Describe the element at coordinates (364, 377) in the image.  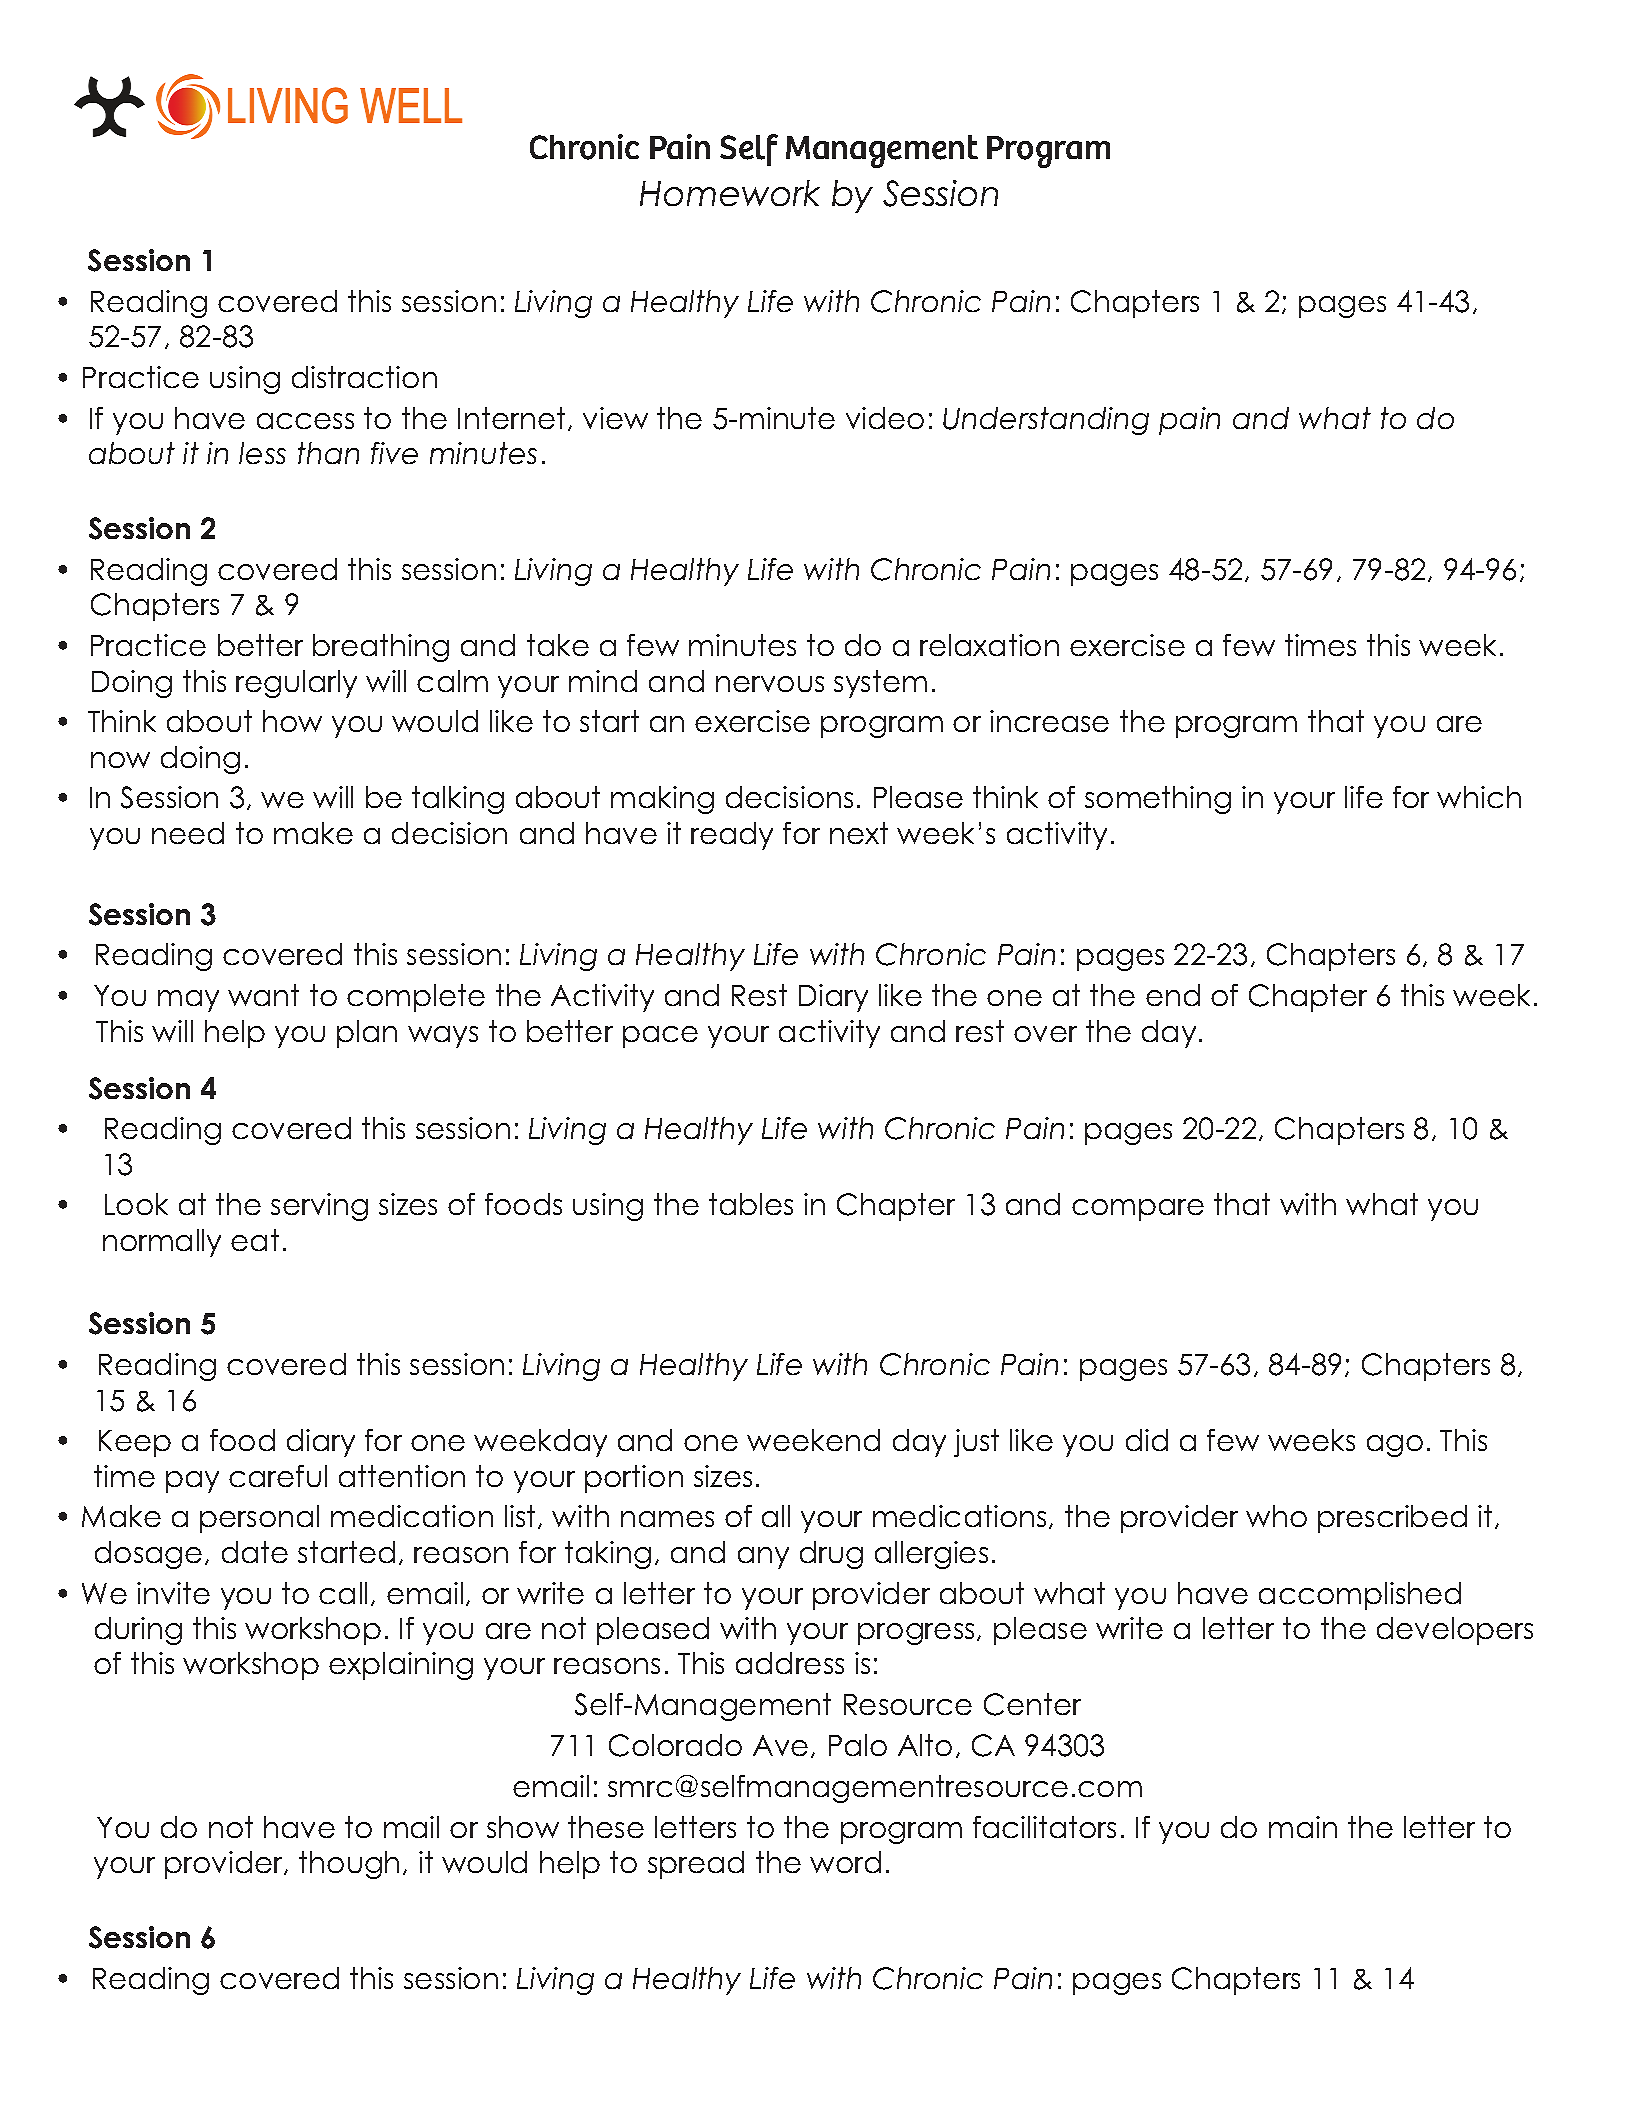
I see `distraction` at that location.
